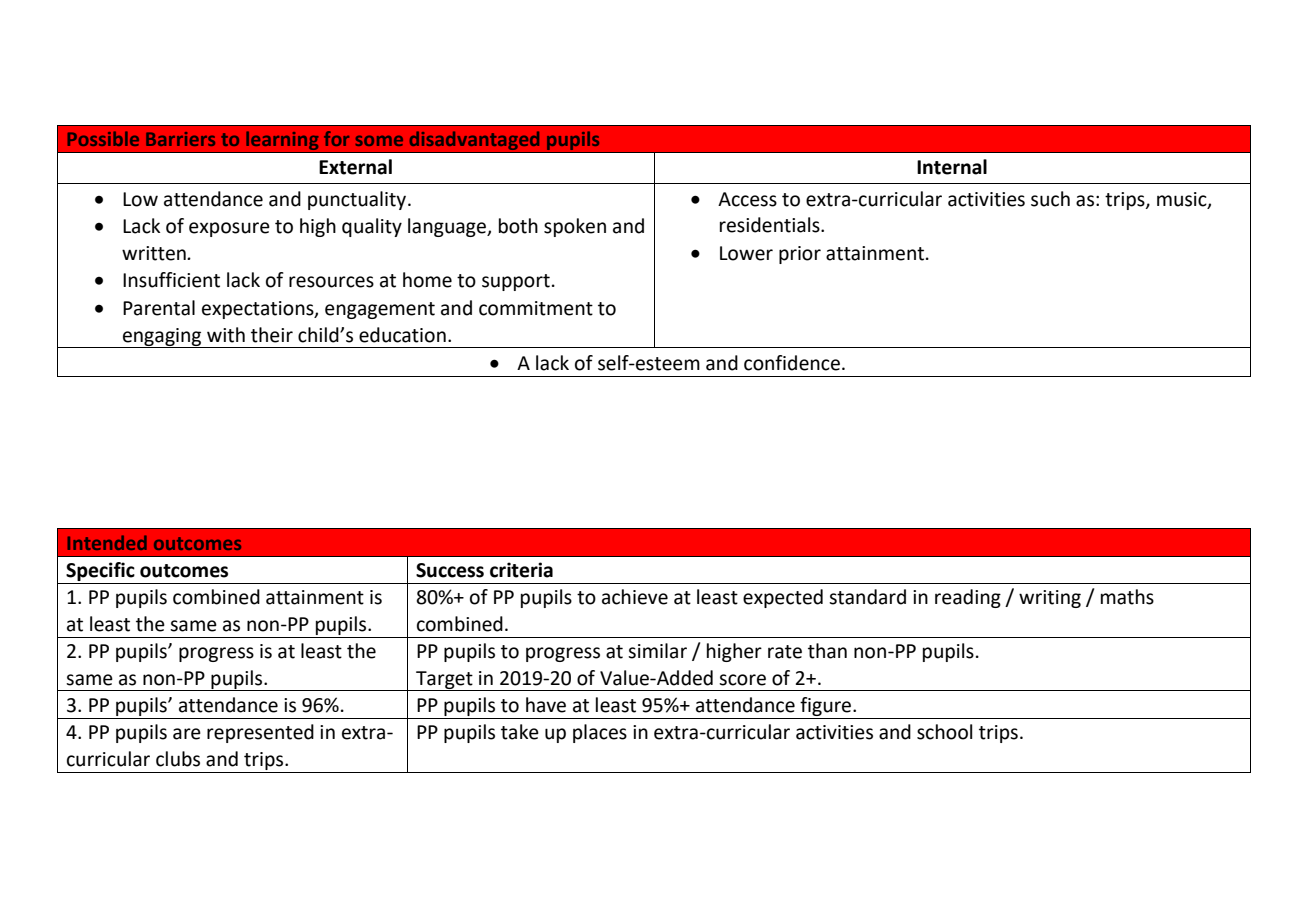 Image resolution: width=1308 pixels, height=924 pixels. What do you see at coordinates (260, 733) in the screenshot?
I see `represented` at bounding box center [260, 733].
